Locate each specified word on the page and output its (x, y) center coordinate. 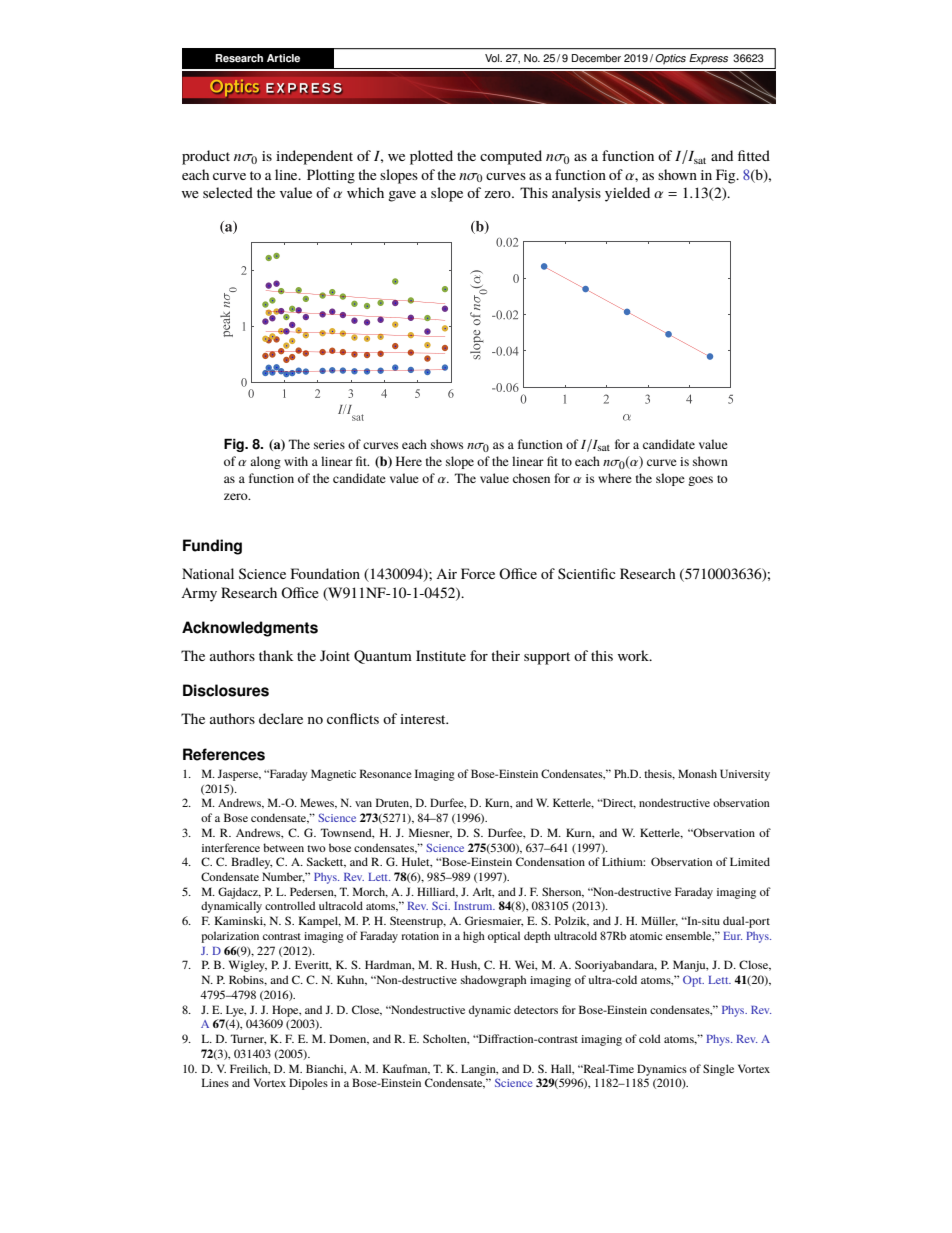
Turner (248, 1039)
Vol (493, 58)
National (208, 573)
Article (283, 58)
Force (478, 573)
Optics (670, 59)
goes (700, 481)
